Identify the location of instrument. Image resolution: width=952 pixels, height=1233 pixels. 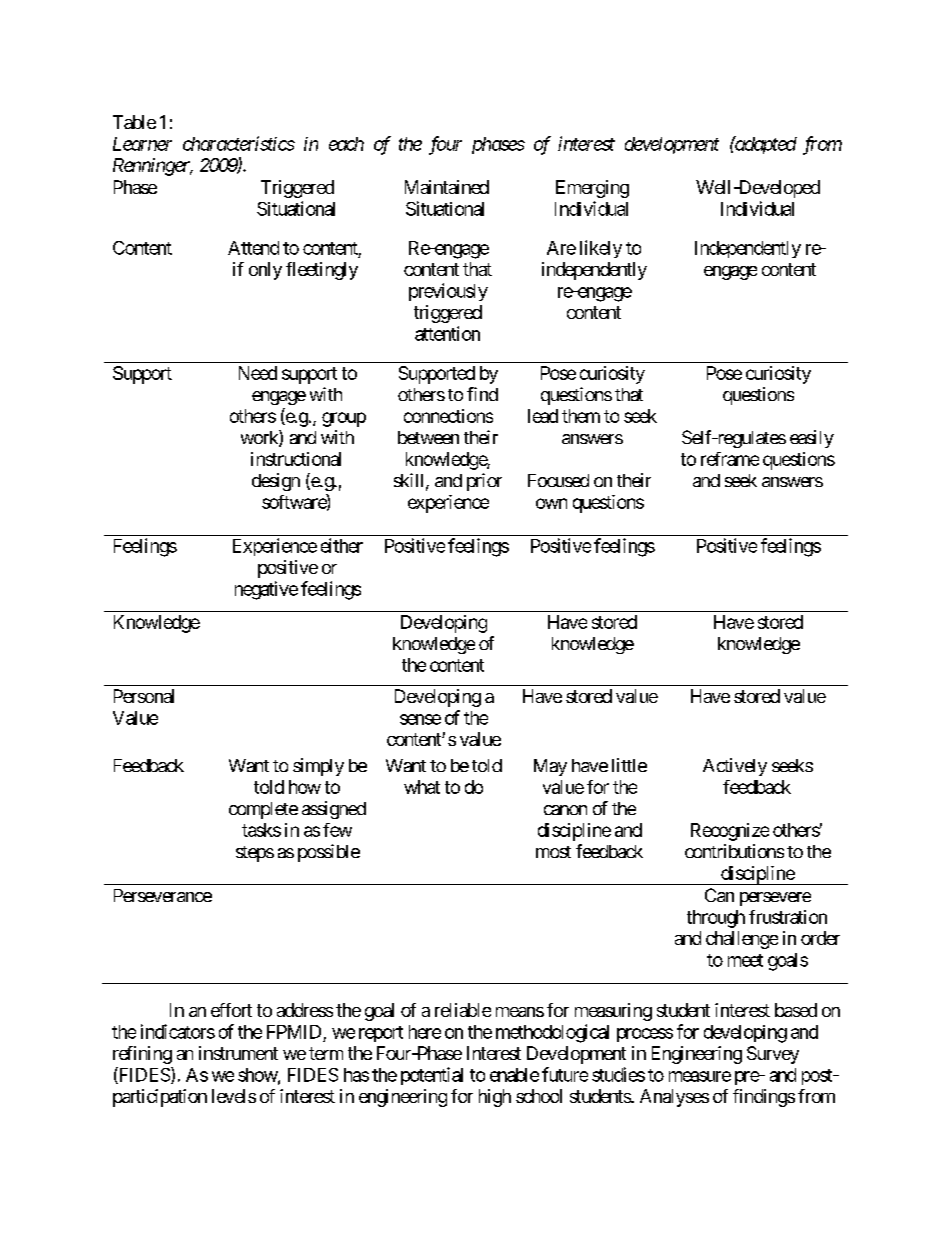
(238, 1053).
